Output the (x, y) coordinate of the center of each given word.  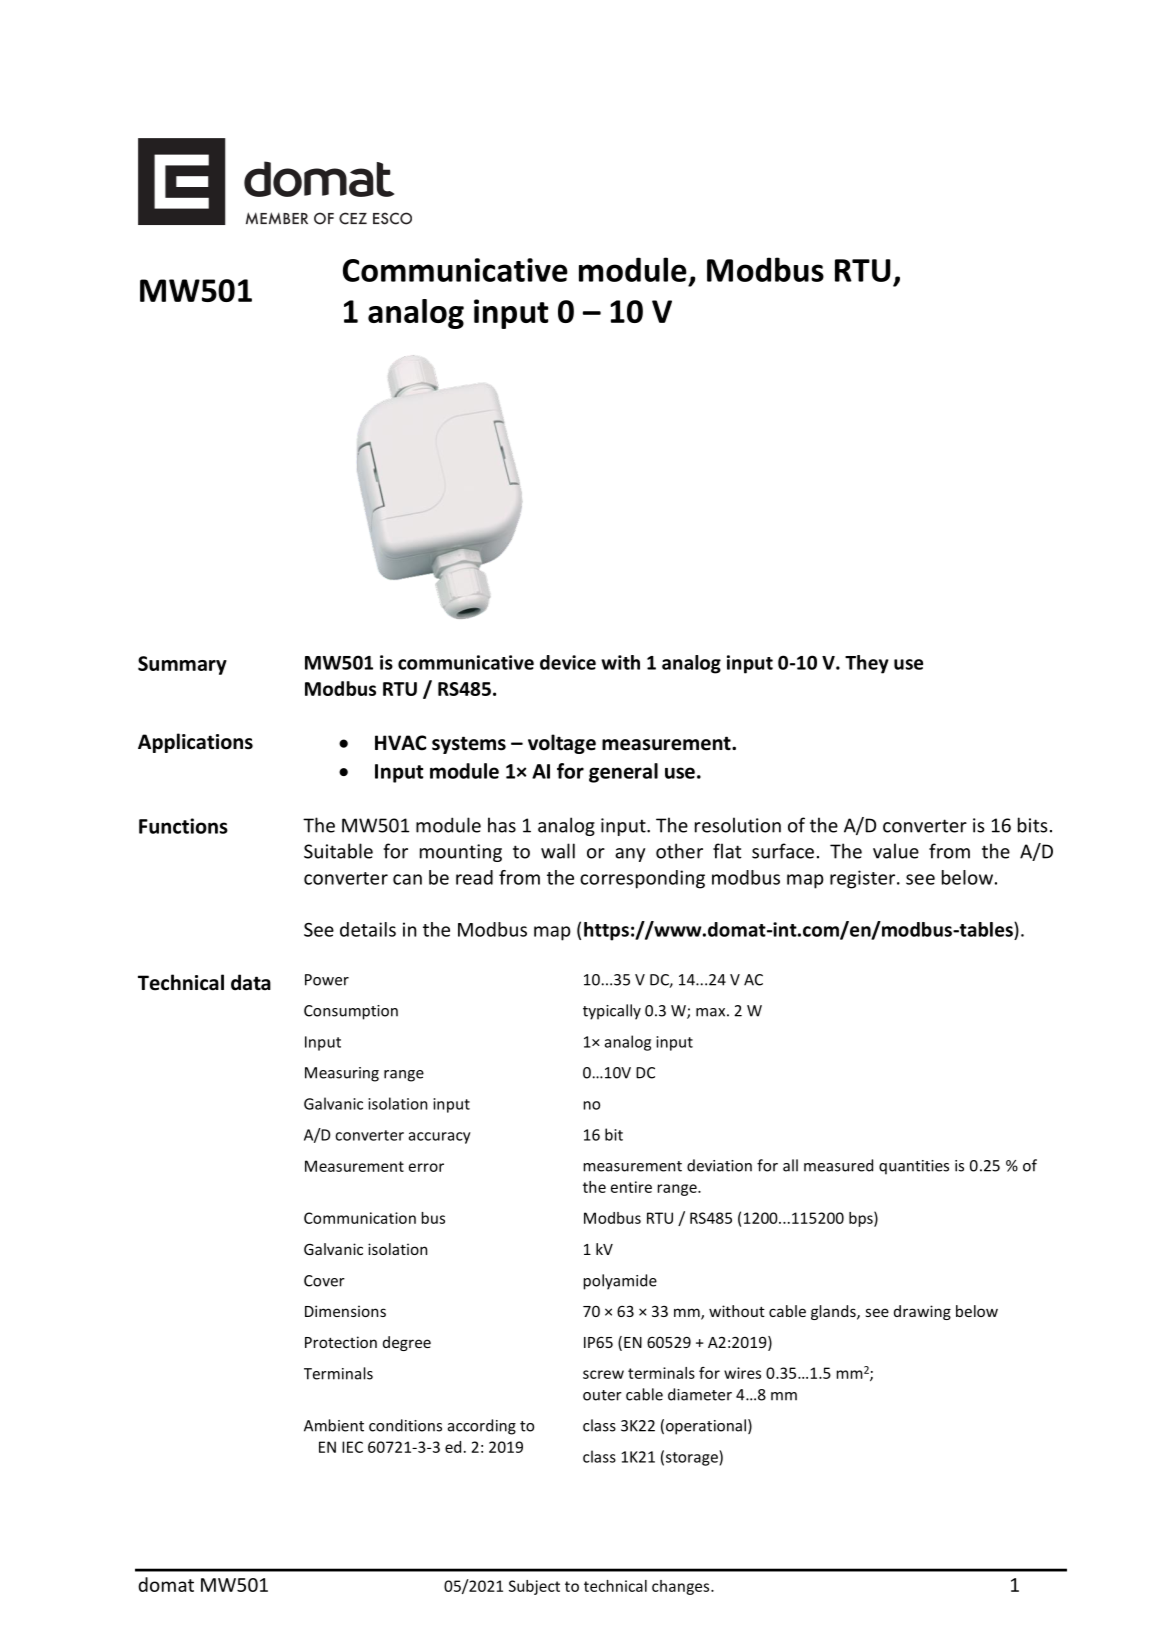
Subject (534, 1587)
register (864, 879)
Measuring (342, 1074)
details (368, 929)
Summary (182, 665)
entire (631, 1187)
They (867, 664)
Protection (341, 1342)
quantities (914, 1167)
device (568, 662)
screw (603, 1374)
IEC (352, 1447)
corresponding (642, 879)
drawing (922, 1312)
